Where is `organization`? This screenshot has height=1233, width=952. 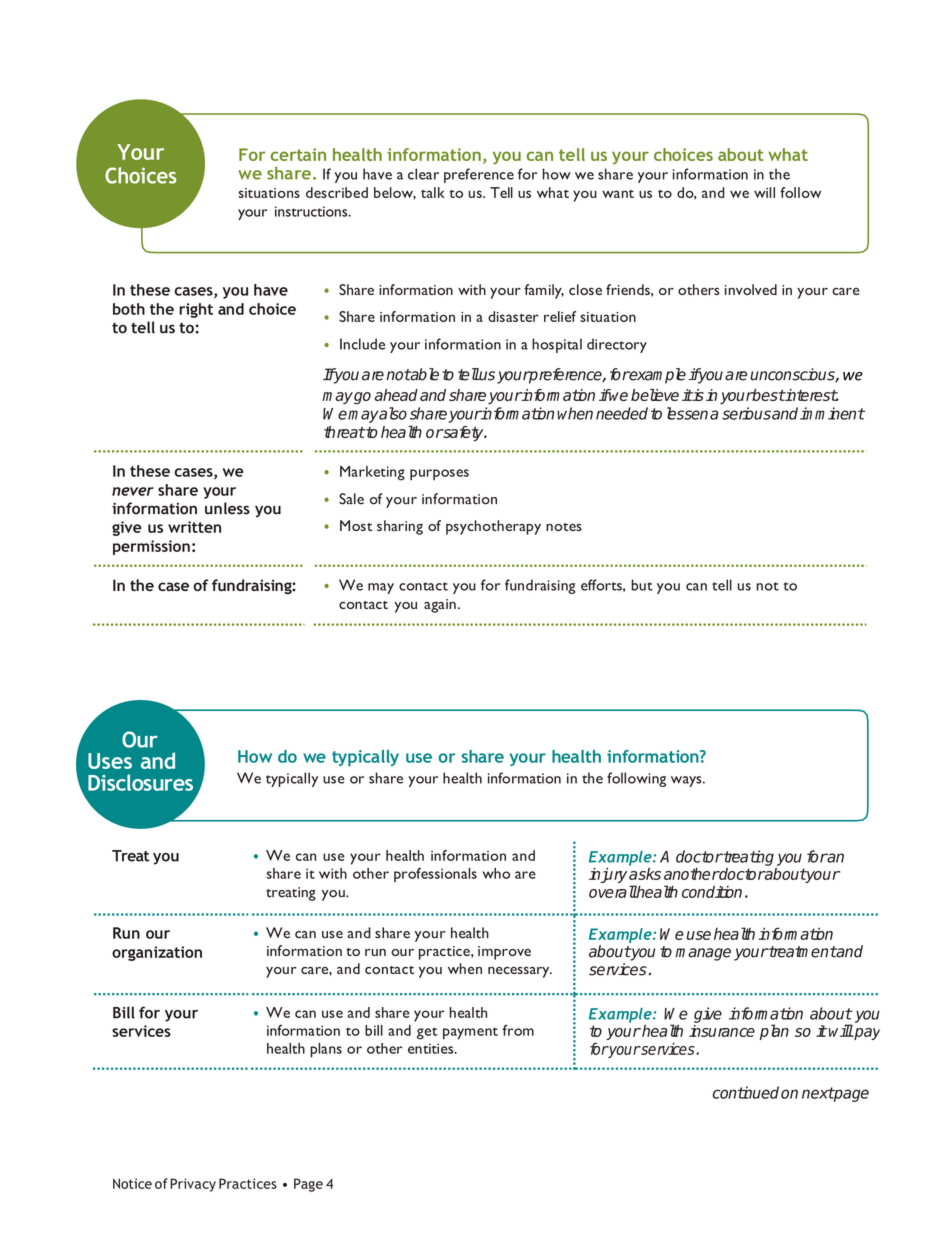 organization is located at coordinates (157, 953).
